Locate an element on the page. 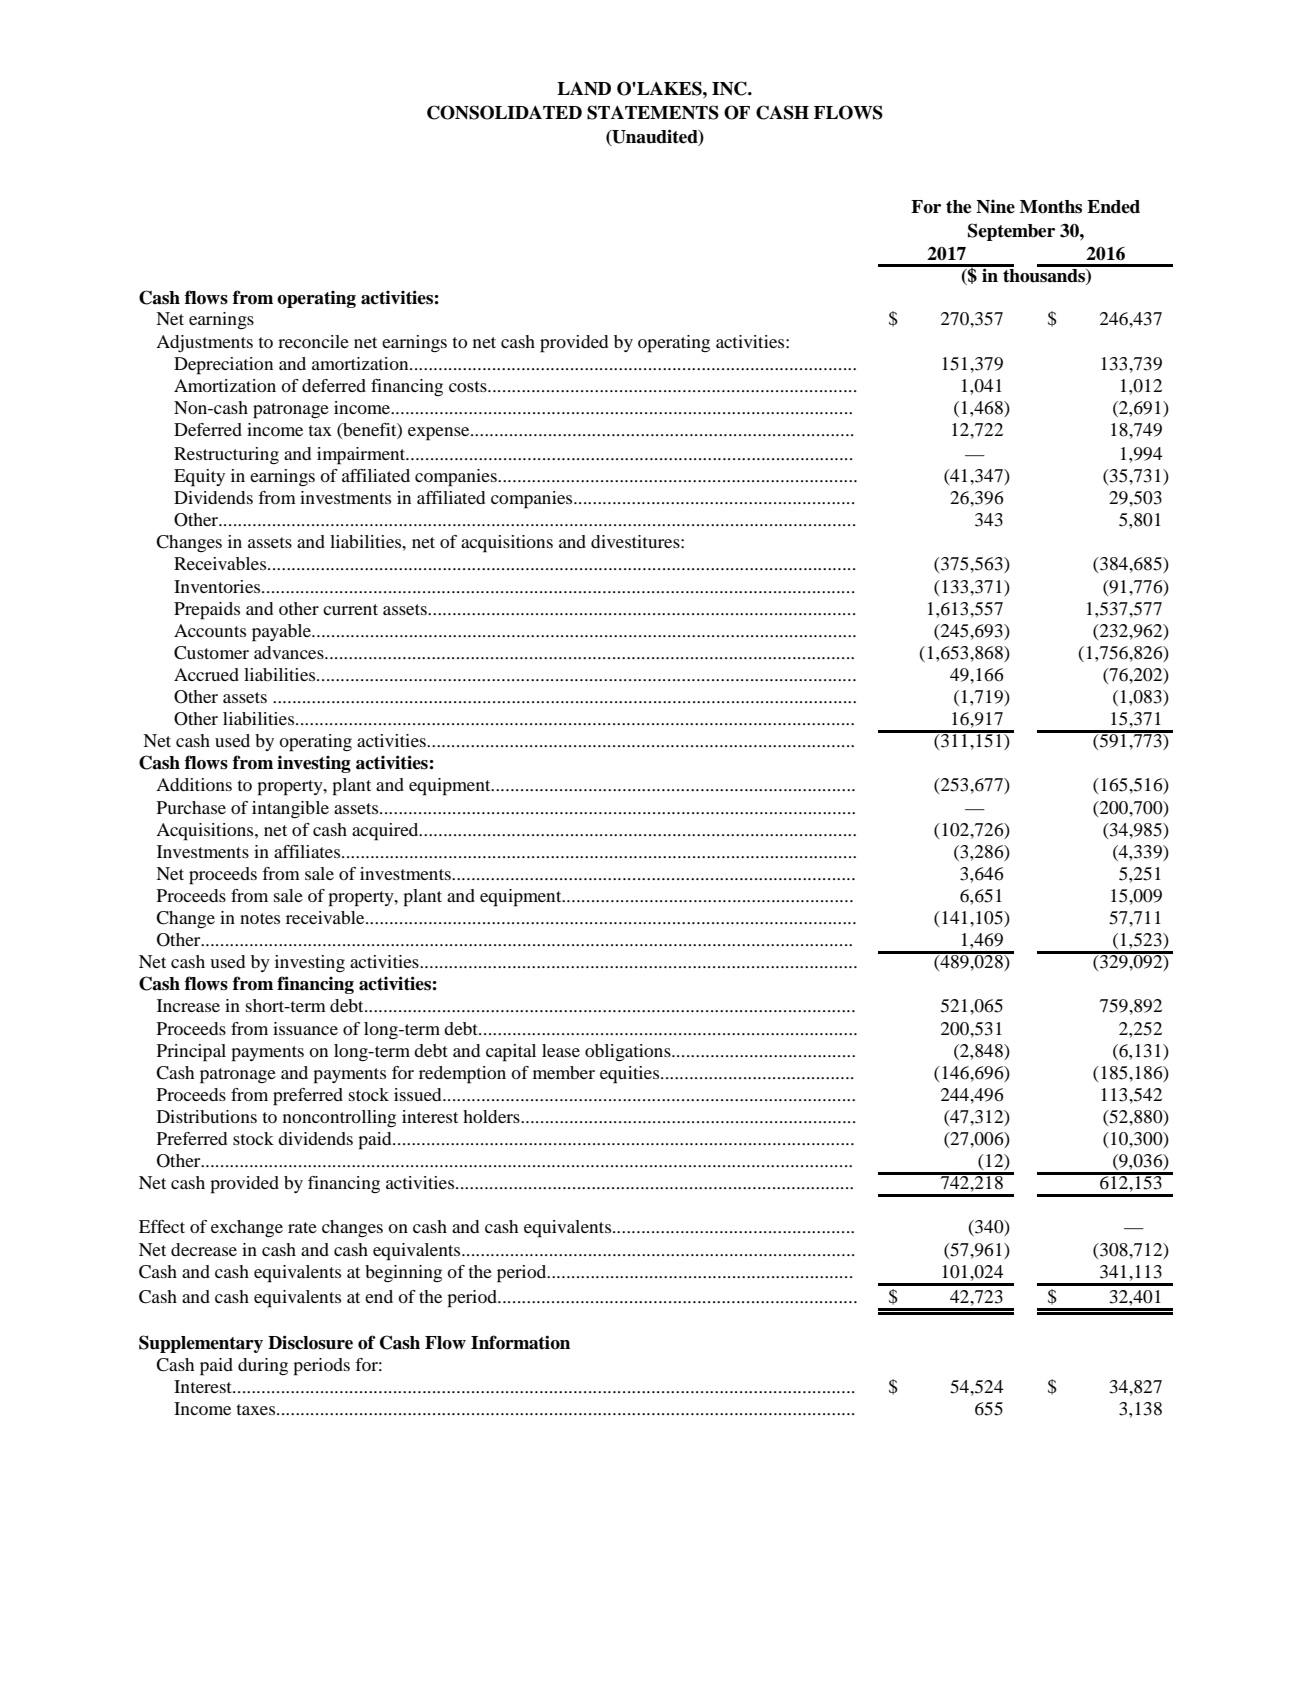 The image size is (1310, 1696). CONSOLIDATED is located at coordinates (504, 112).
